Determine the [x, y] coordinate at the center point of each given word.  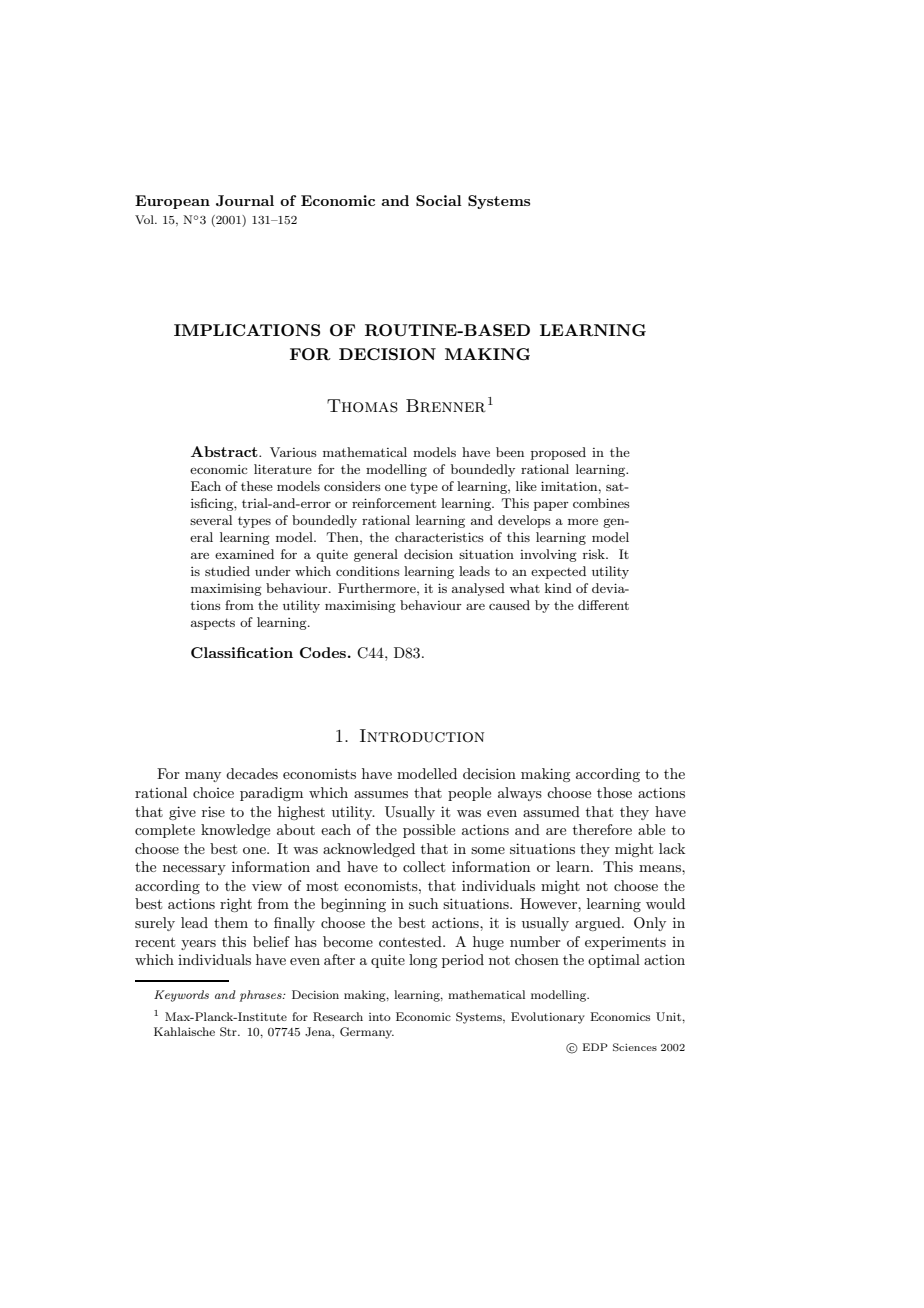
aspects [213, 624]
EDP [595, 1047]
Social [439, 200]
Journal [245, 200]
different [603, 605]
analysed [478, 589]
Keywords [181, 996]
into [380, 1017]
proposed [558, 453]
